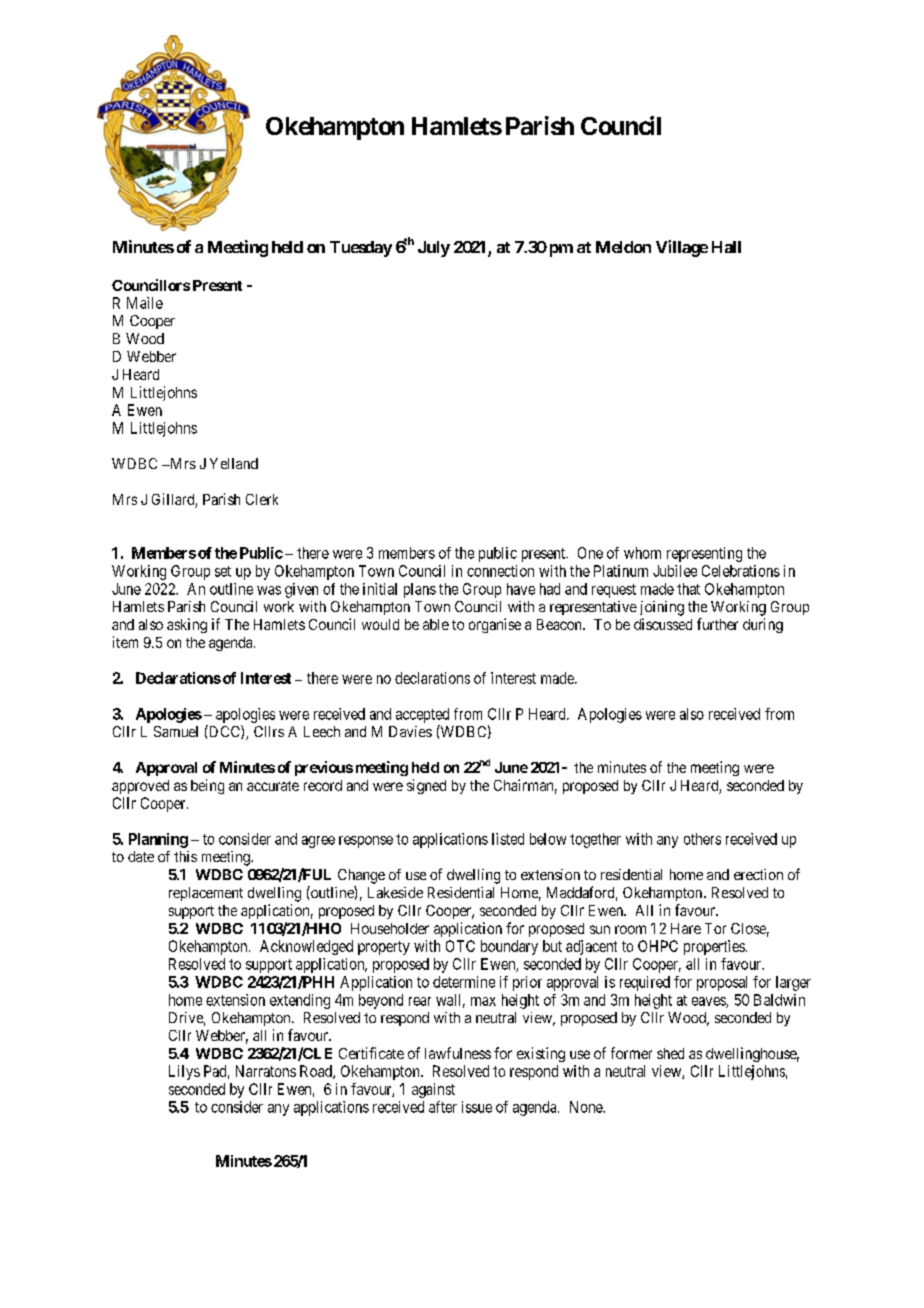  What do you see at coordinates (726, 247) in the screenshot?
I see `Hall` at bounding box center [726, 247].
